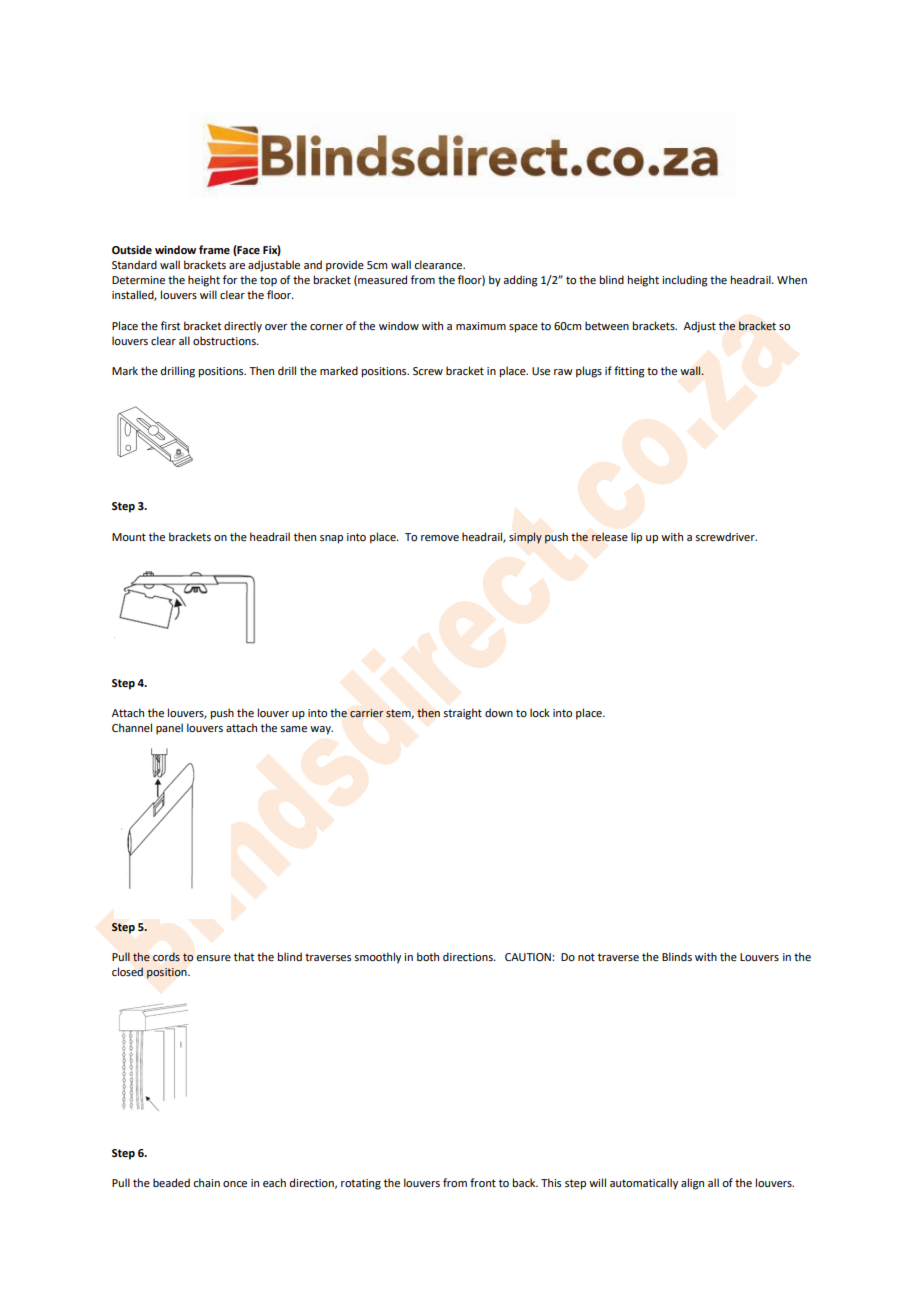 The height and width of the document is (1308, 924). I want to click on chain, so click(206, 1182).
